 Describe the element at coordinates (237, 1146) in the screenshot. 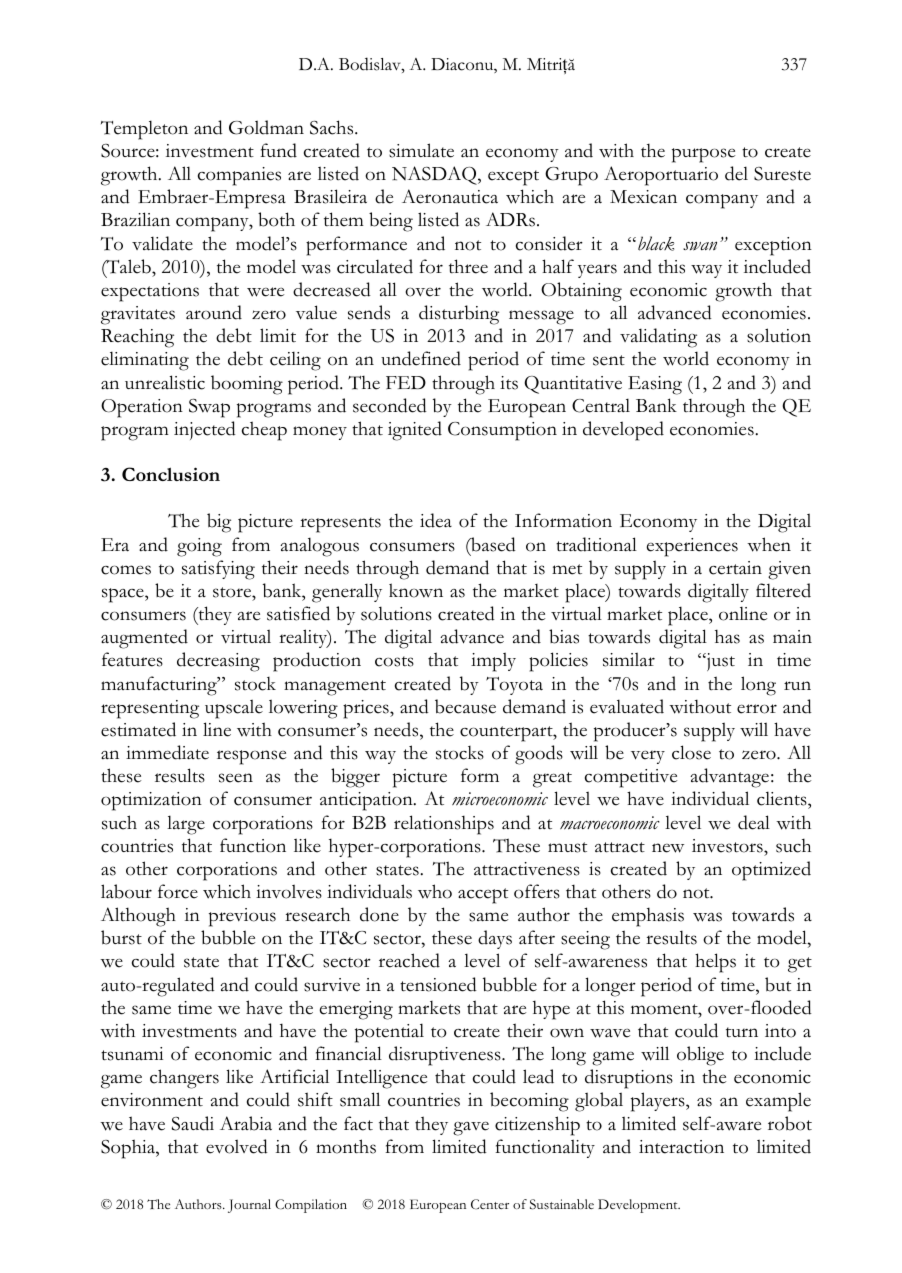

I see `evolved` at that location.
